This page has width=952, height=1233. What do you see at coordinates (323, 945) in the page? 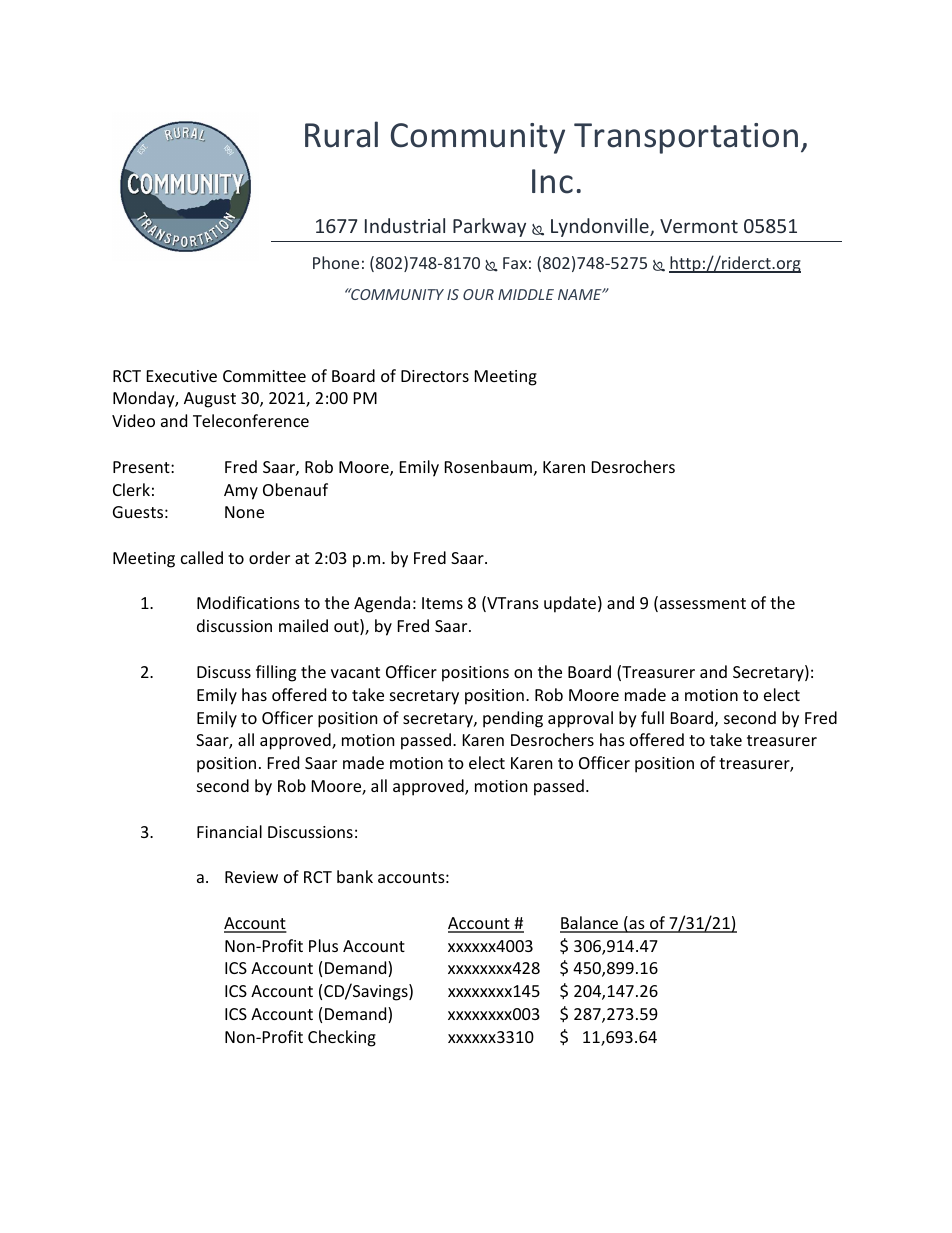
I see `Plus` at bounding box center [323, 945].
